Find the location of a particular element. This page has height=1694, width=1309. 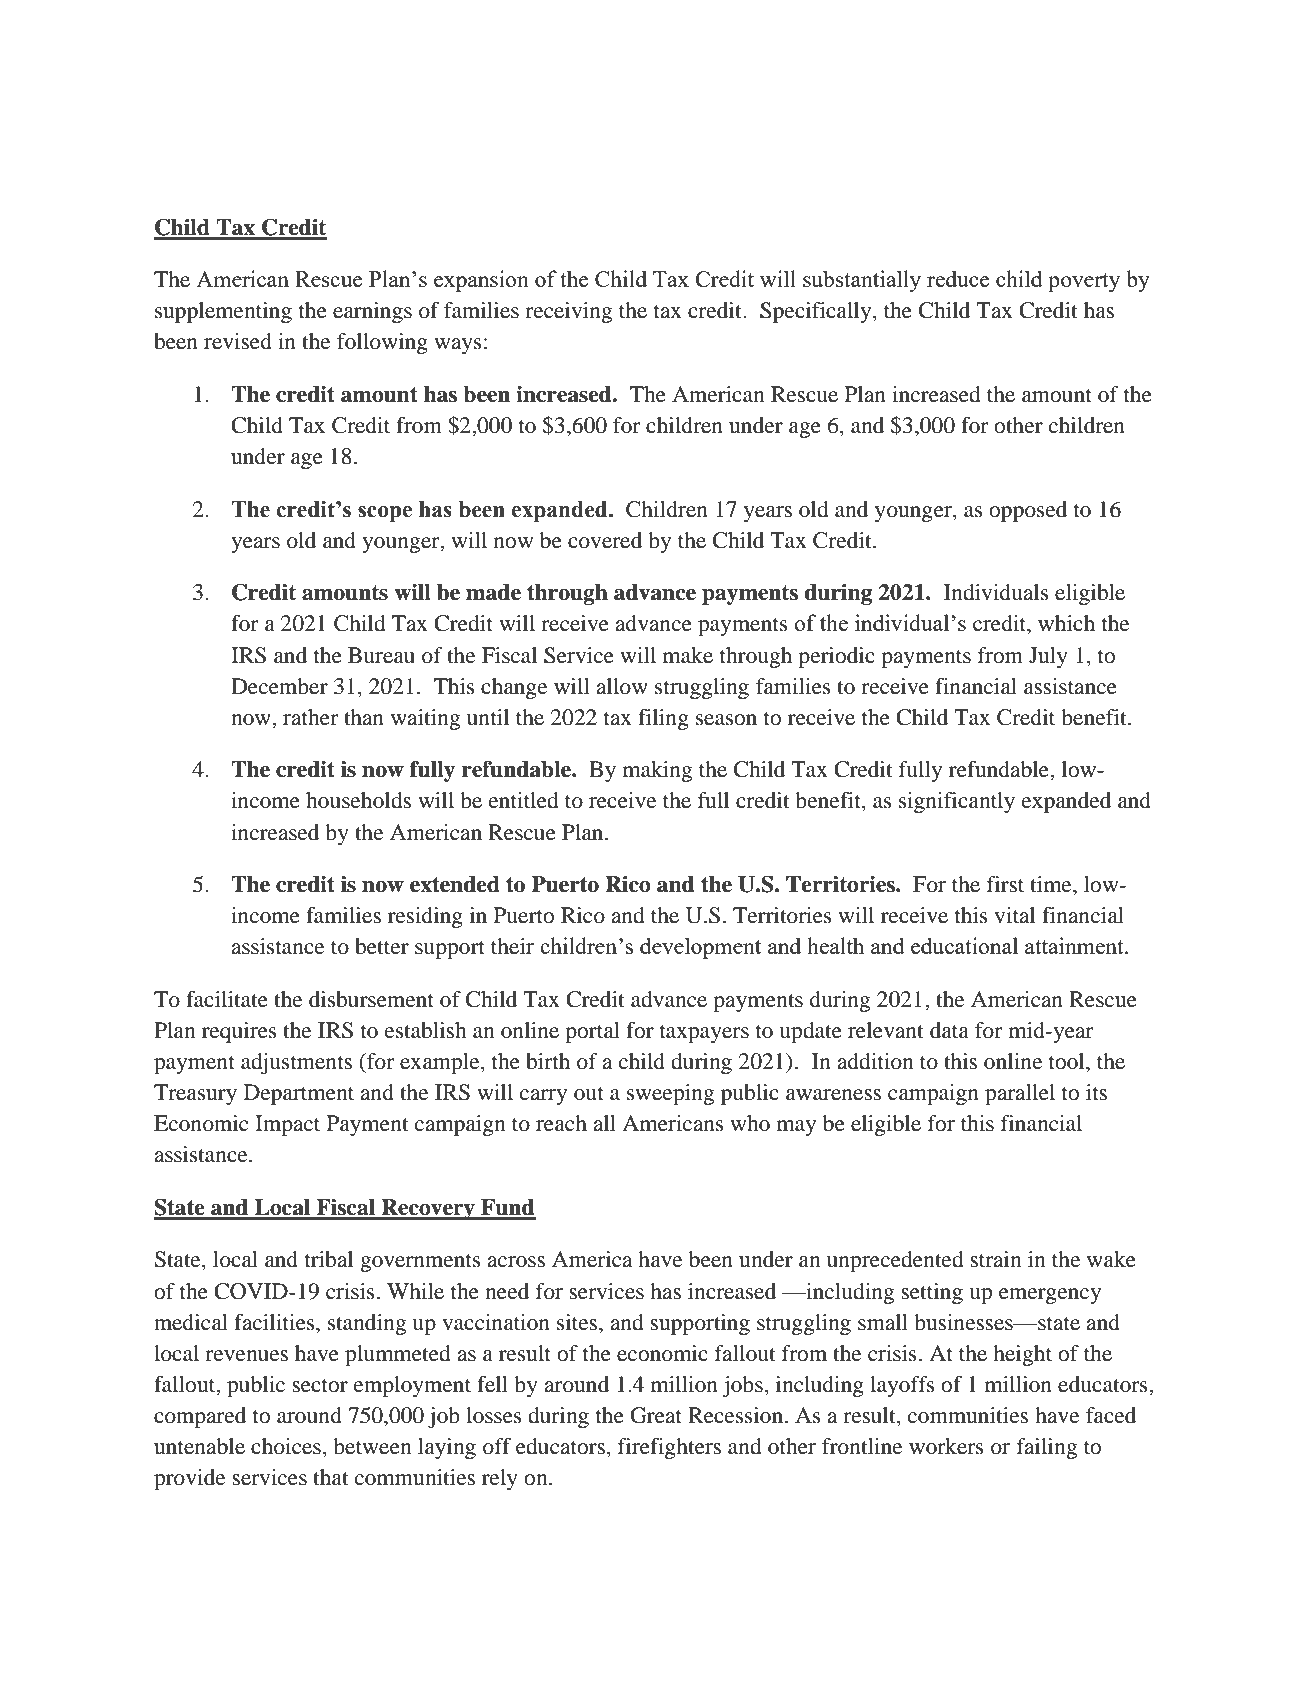

receiving is located at coordinates (568, 312).
